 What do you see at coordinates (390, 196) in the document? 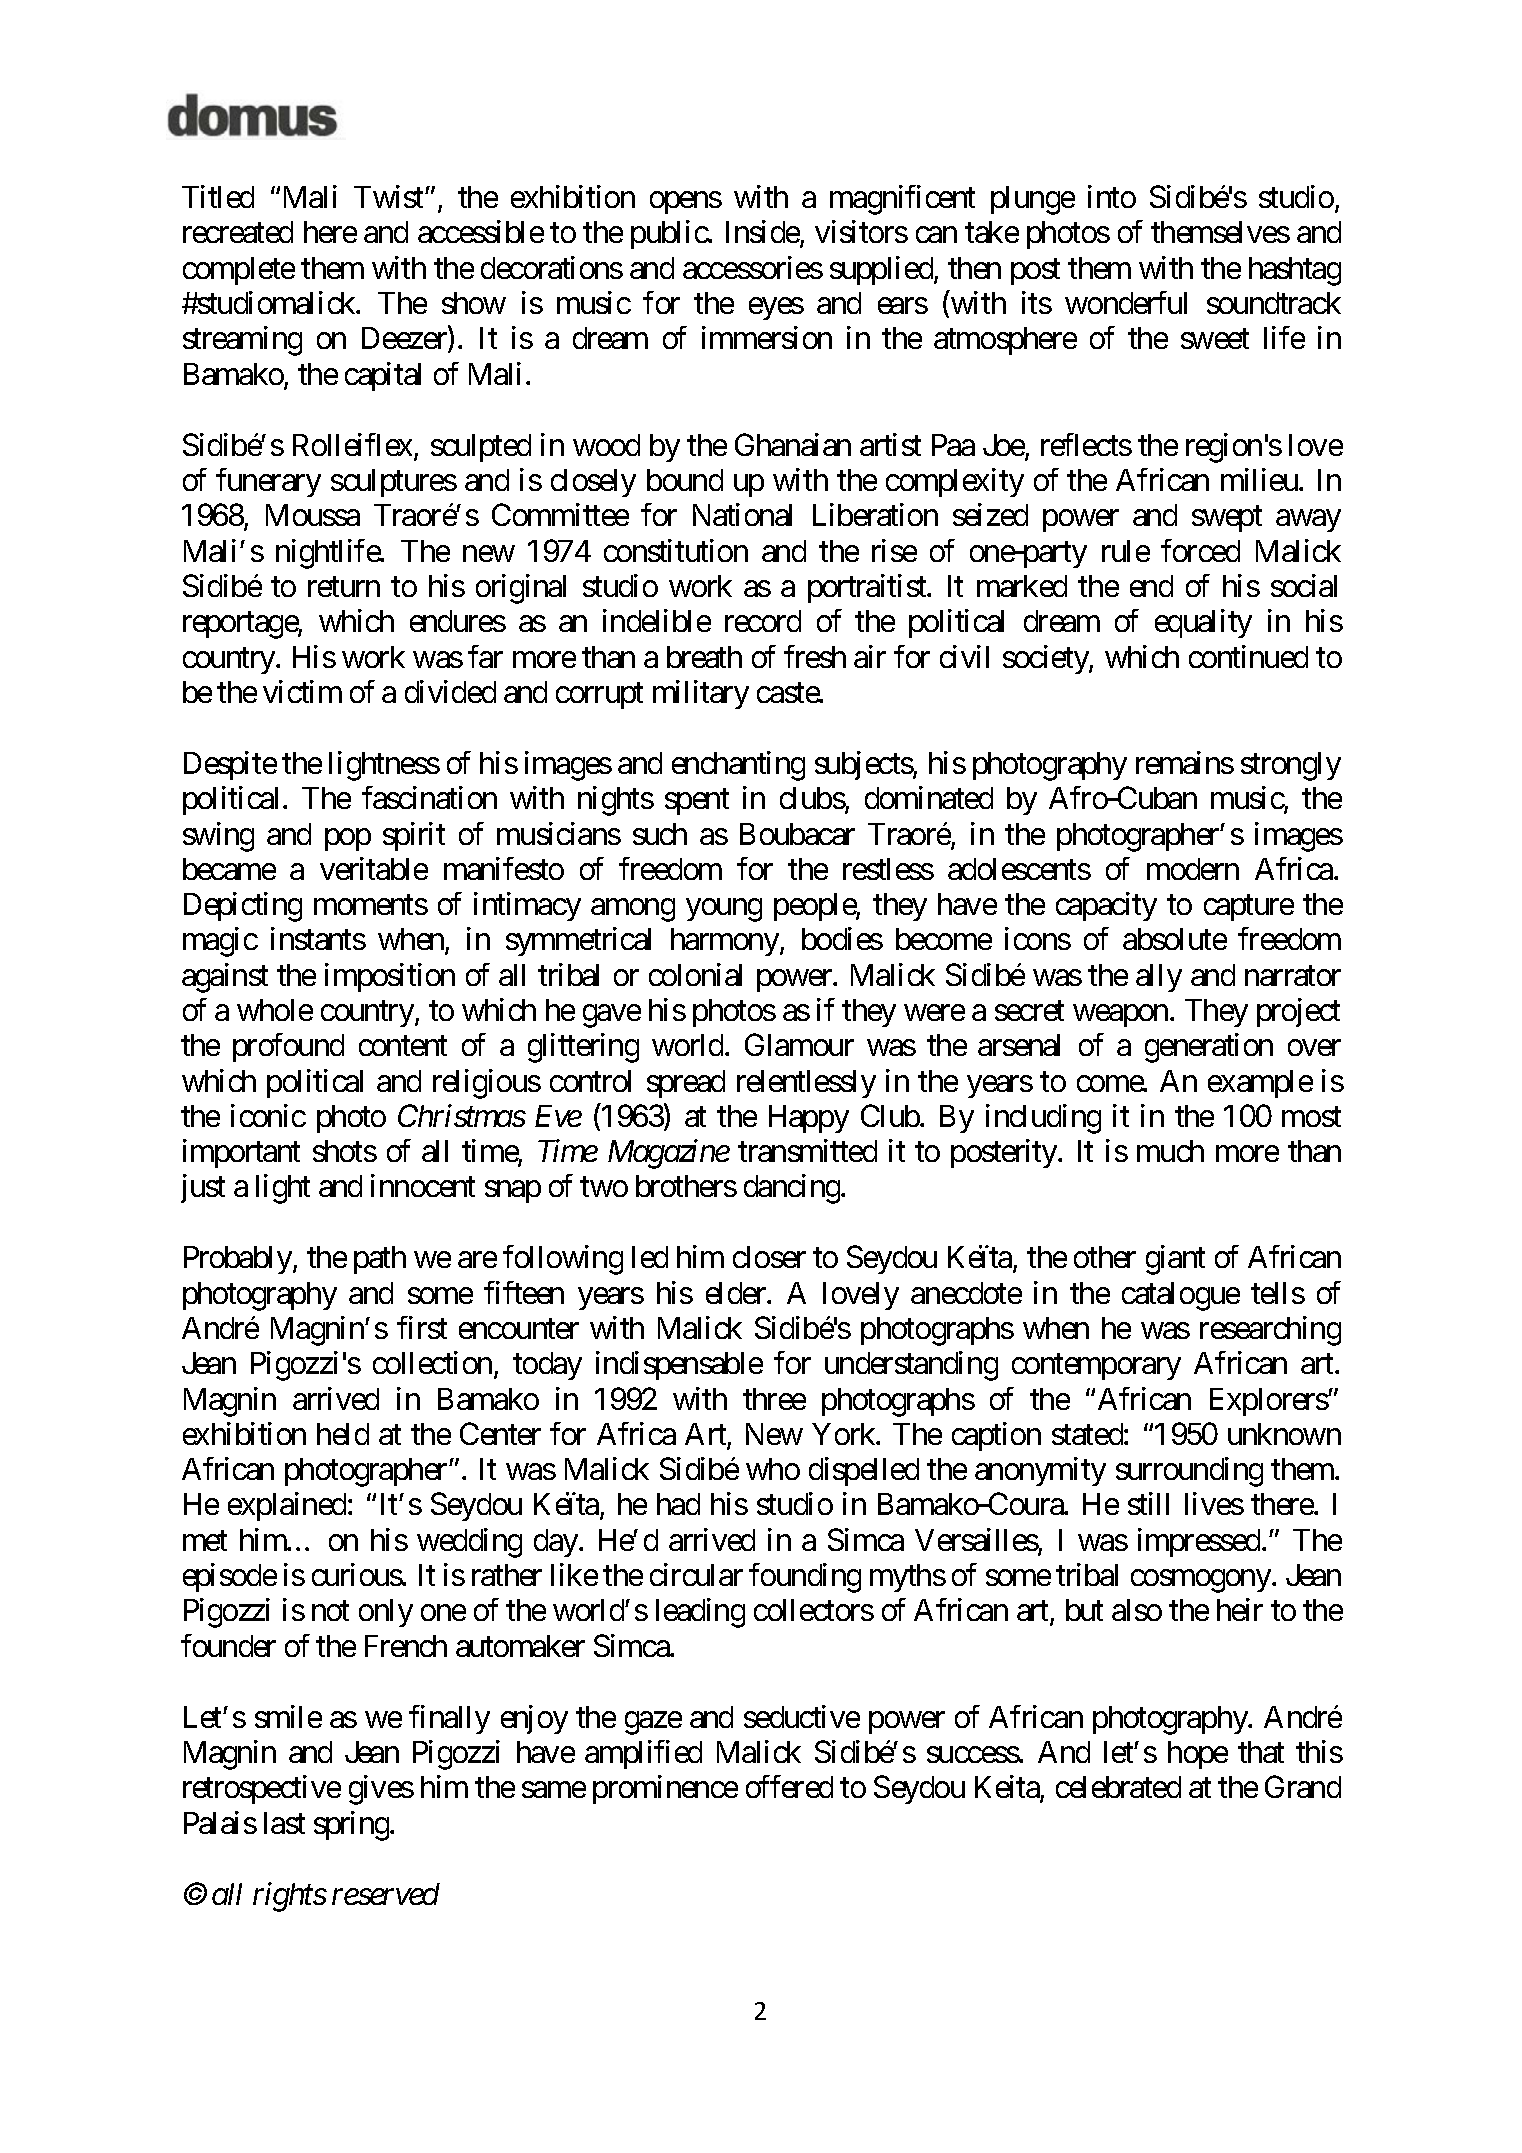
I see `Twist` at bounding box center [390, 196].
